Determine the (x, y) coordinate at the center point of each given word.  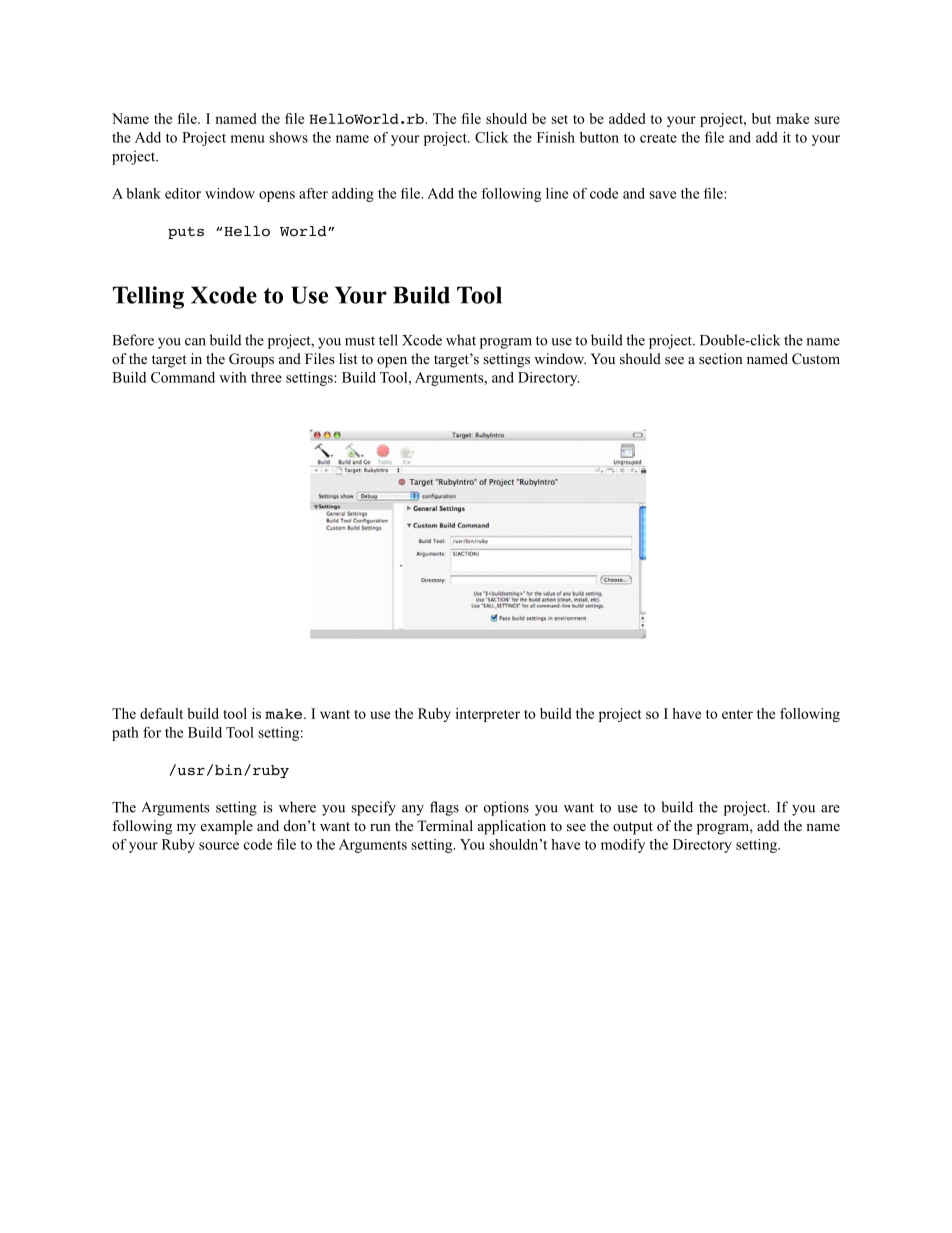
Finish (556, 137)
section (721, 358)
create (658, 138)
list (348, 358)
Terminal (445, 825)
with (233, 377)
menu (247, 139)
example (227, 827)
